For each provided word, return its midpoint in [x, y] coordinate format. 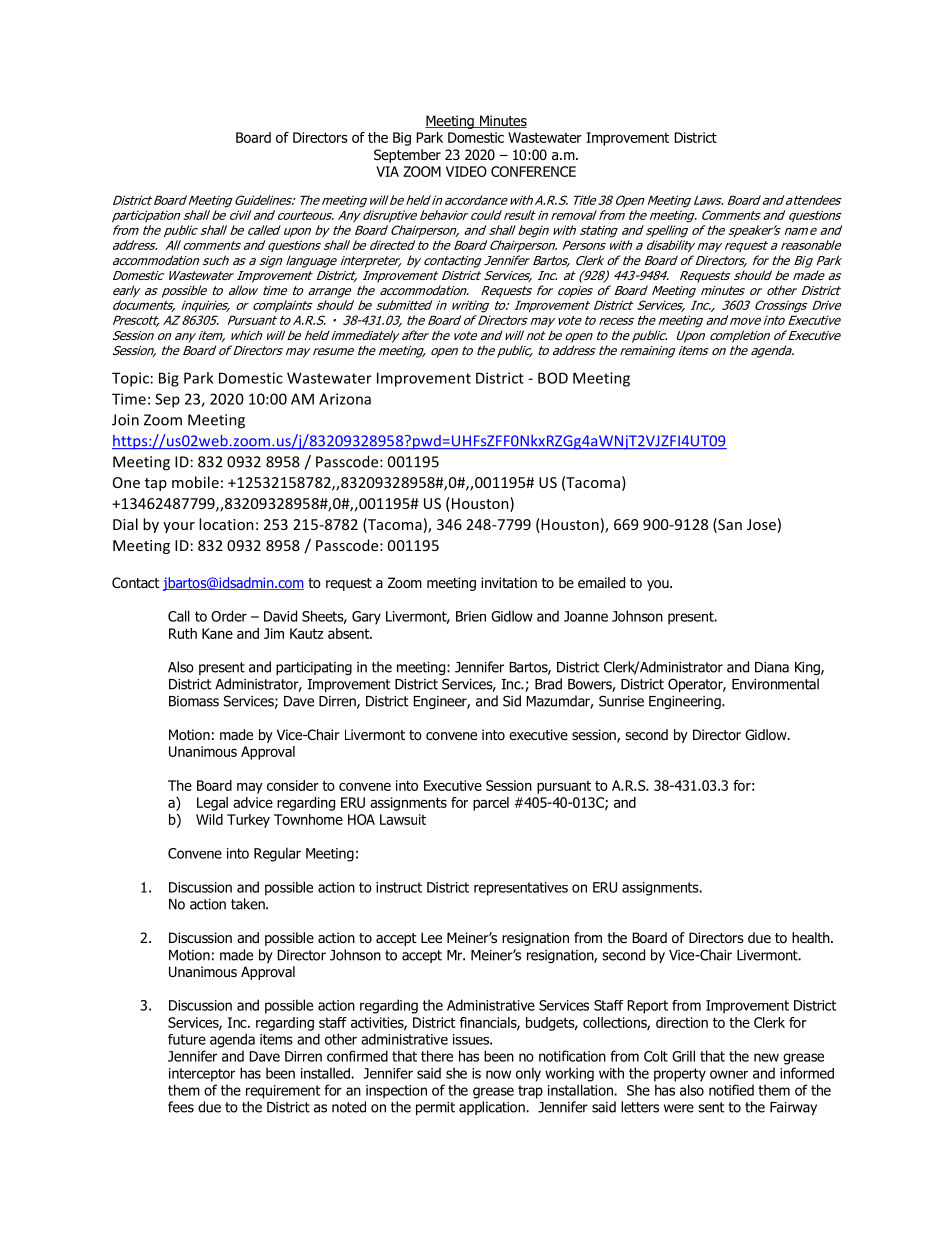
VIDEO [466, 171]
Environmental [775, 684]
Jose [761, 524]
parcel [491, 804]
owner [729, 1074]
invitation [509, 583]
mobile [195, 482]
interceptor [202, 1075]
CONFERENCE [533, 171]
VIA [387, 171]
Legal [212, 804]
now [498, 1074]
